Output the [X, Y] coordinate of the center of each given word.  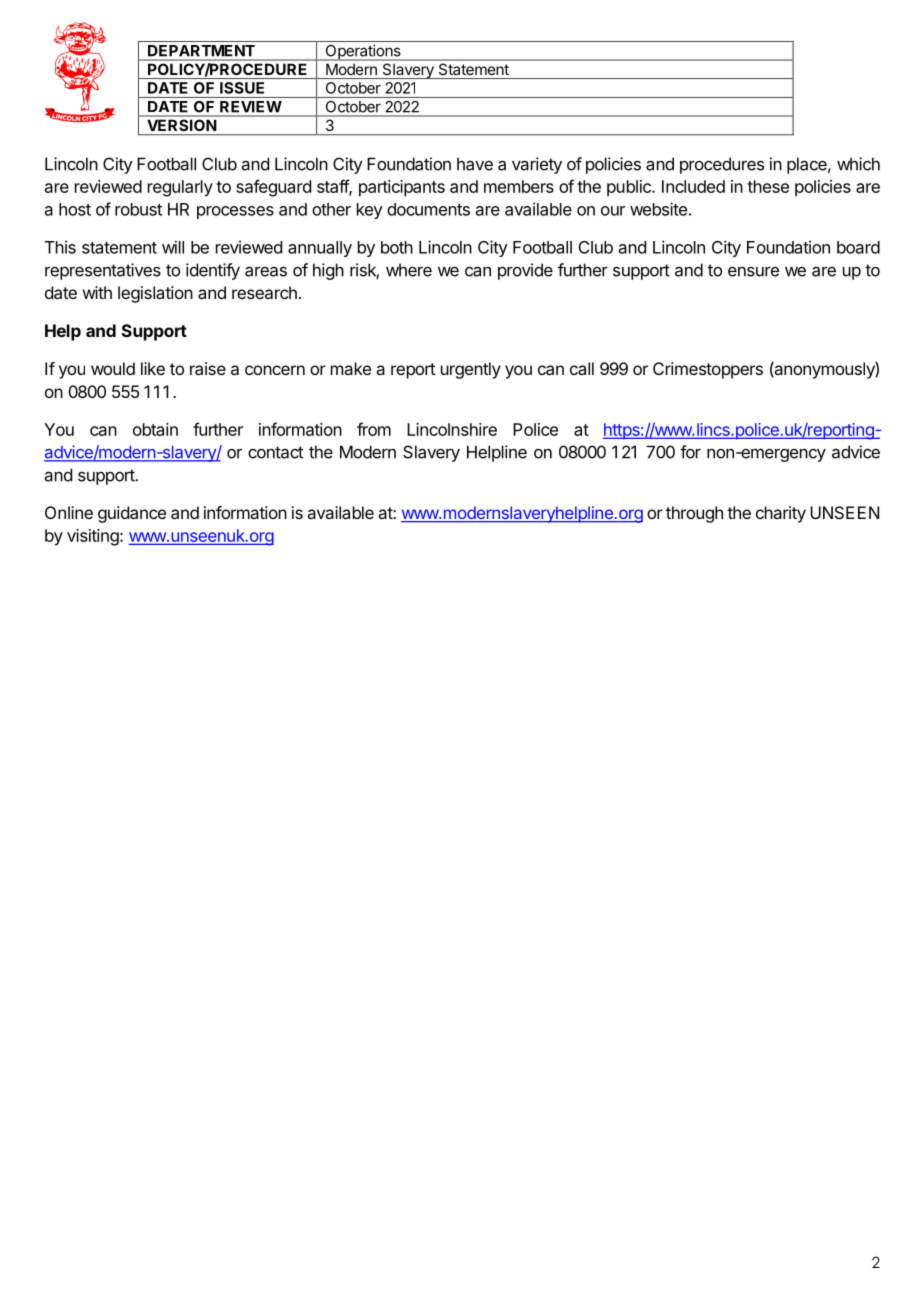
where [409, 270]
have [475, 164]
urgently [471, 370]
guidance [132, 514]
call [582, 368]
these [768, 186]
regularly [180, 188]
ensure [753, 271]
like [153, 368]
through [694, 514]
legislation [155, 294]
